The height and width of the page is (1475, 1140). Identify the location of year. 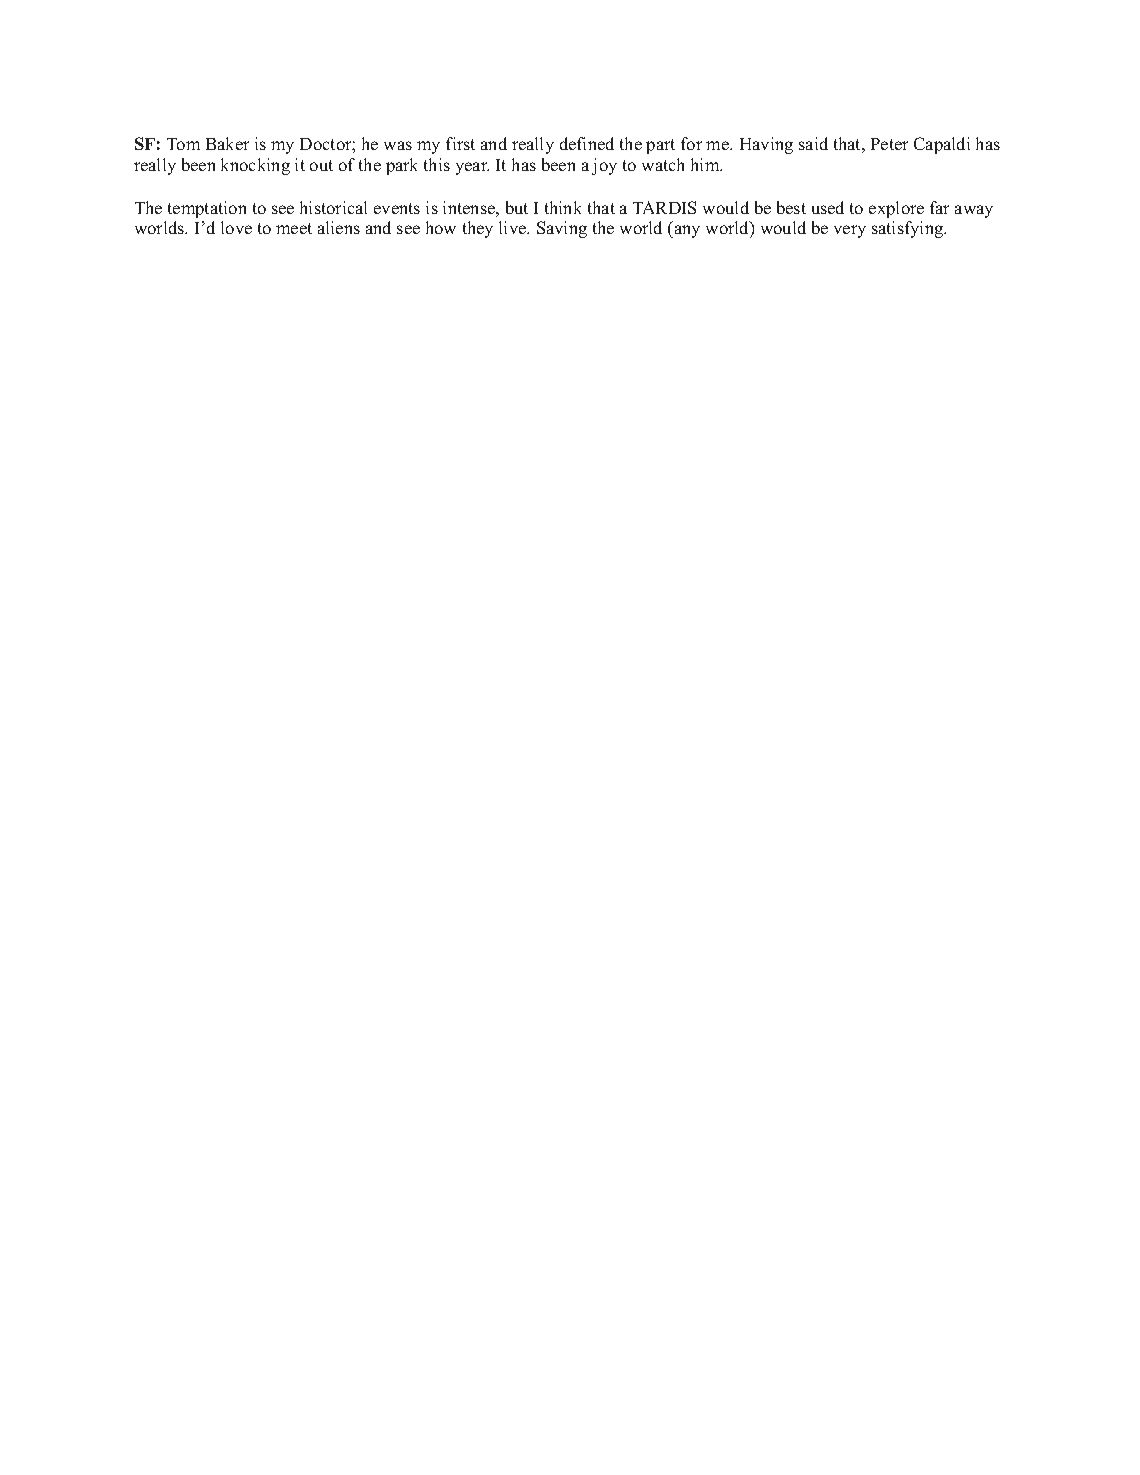
(472, 168).
